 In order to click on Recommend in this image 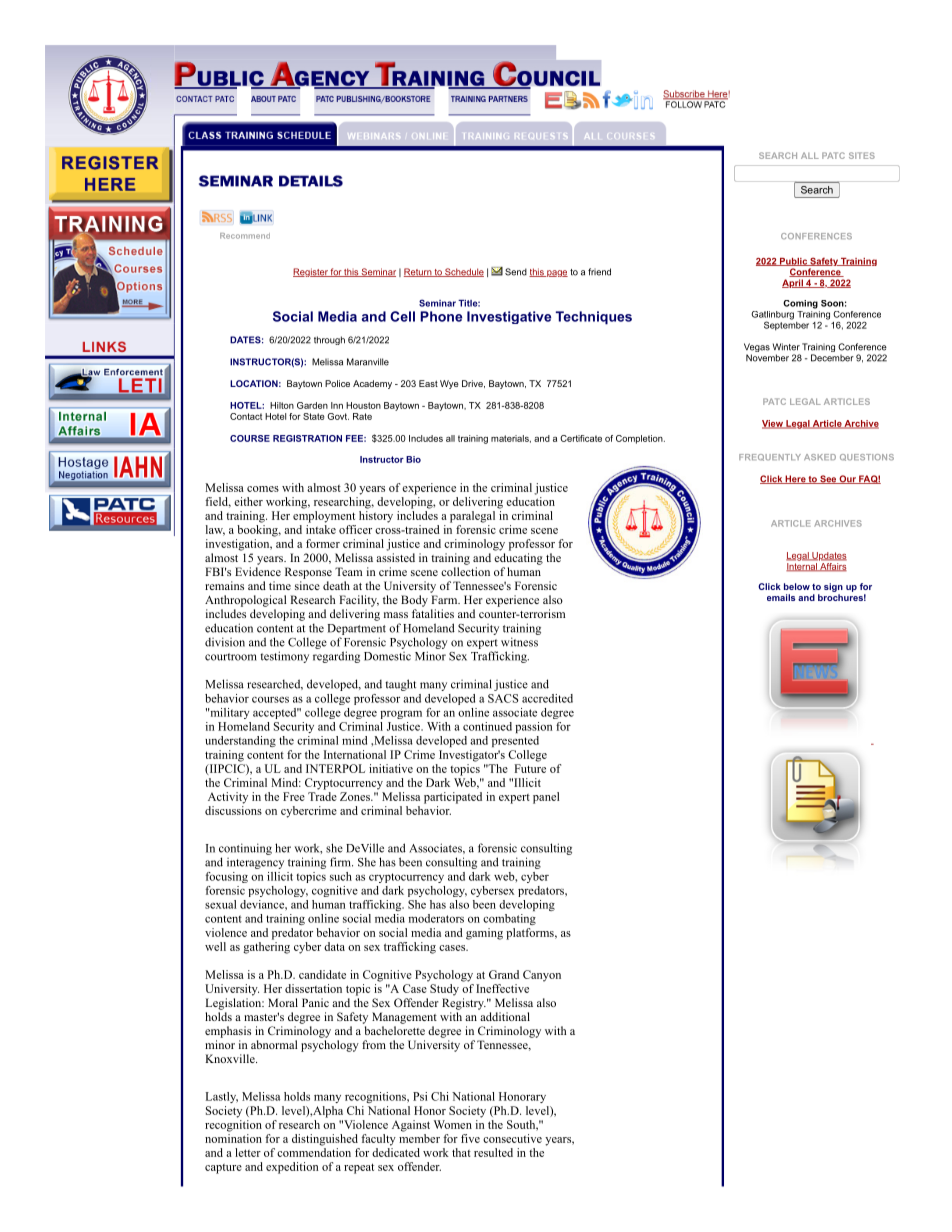, I will do `click(245, 236)`.
